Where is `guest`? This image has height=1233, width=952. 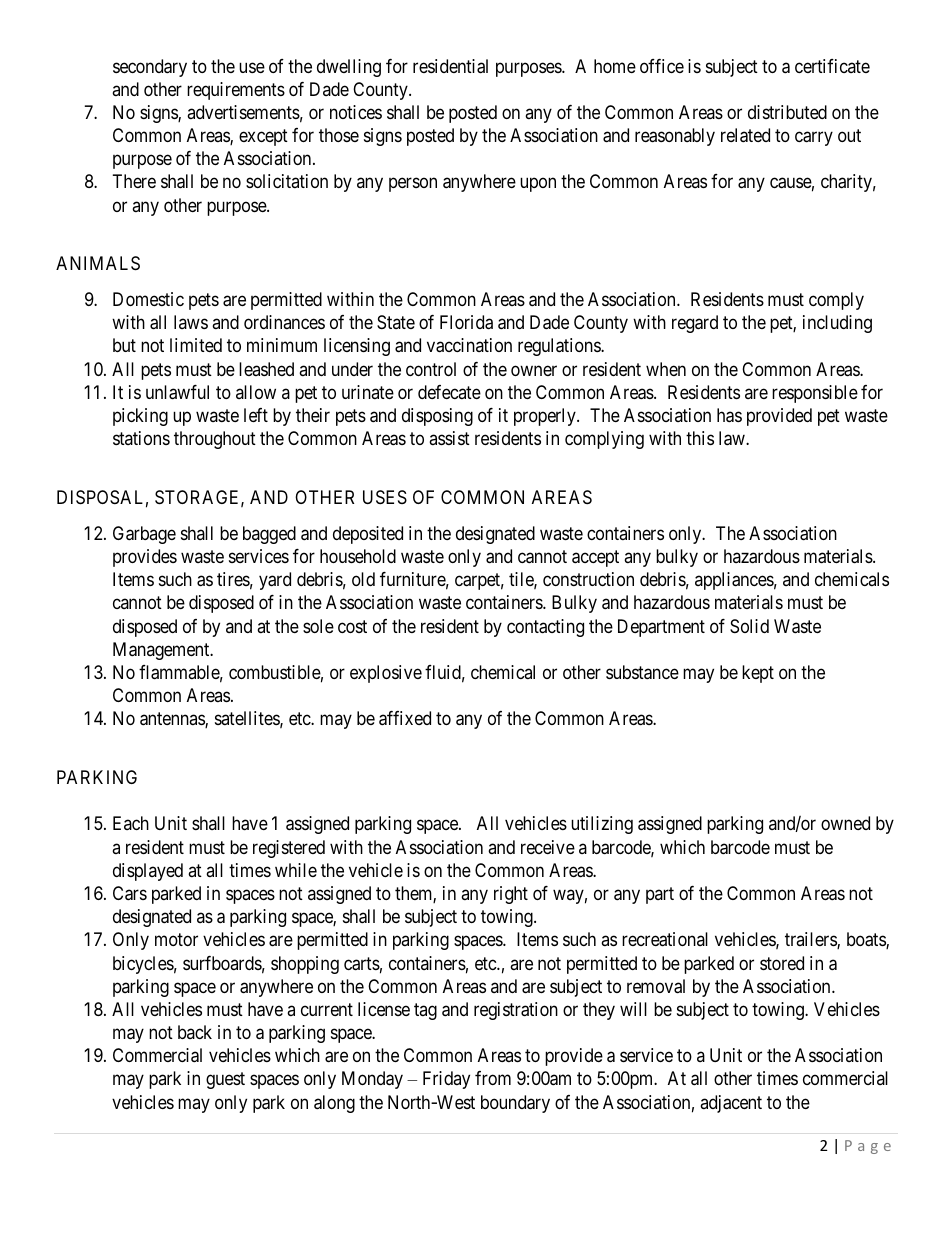 guest is located at coordinates (225, 1081).
